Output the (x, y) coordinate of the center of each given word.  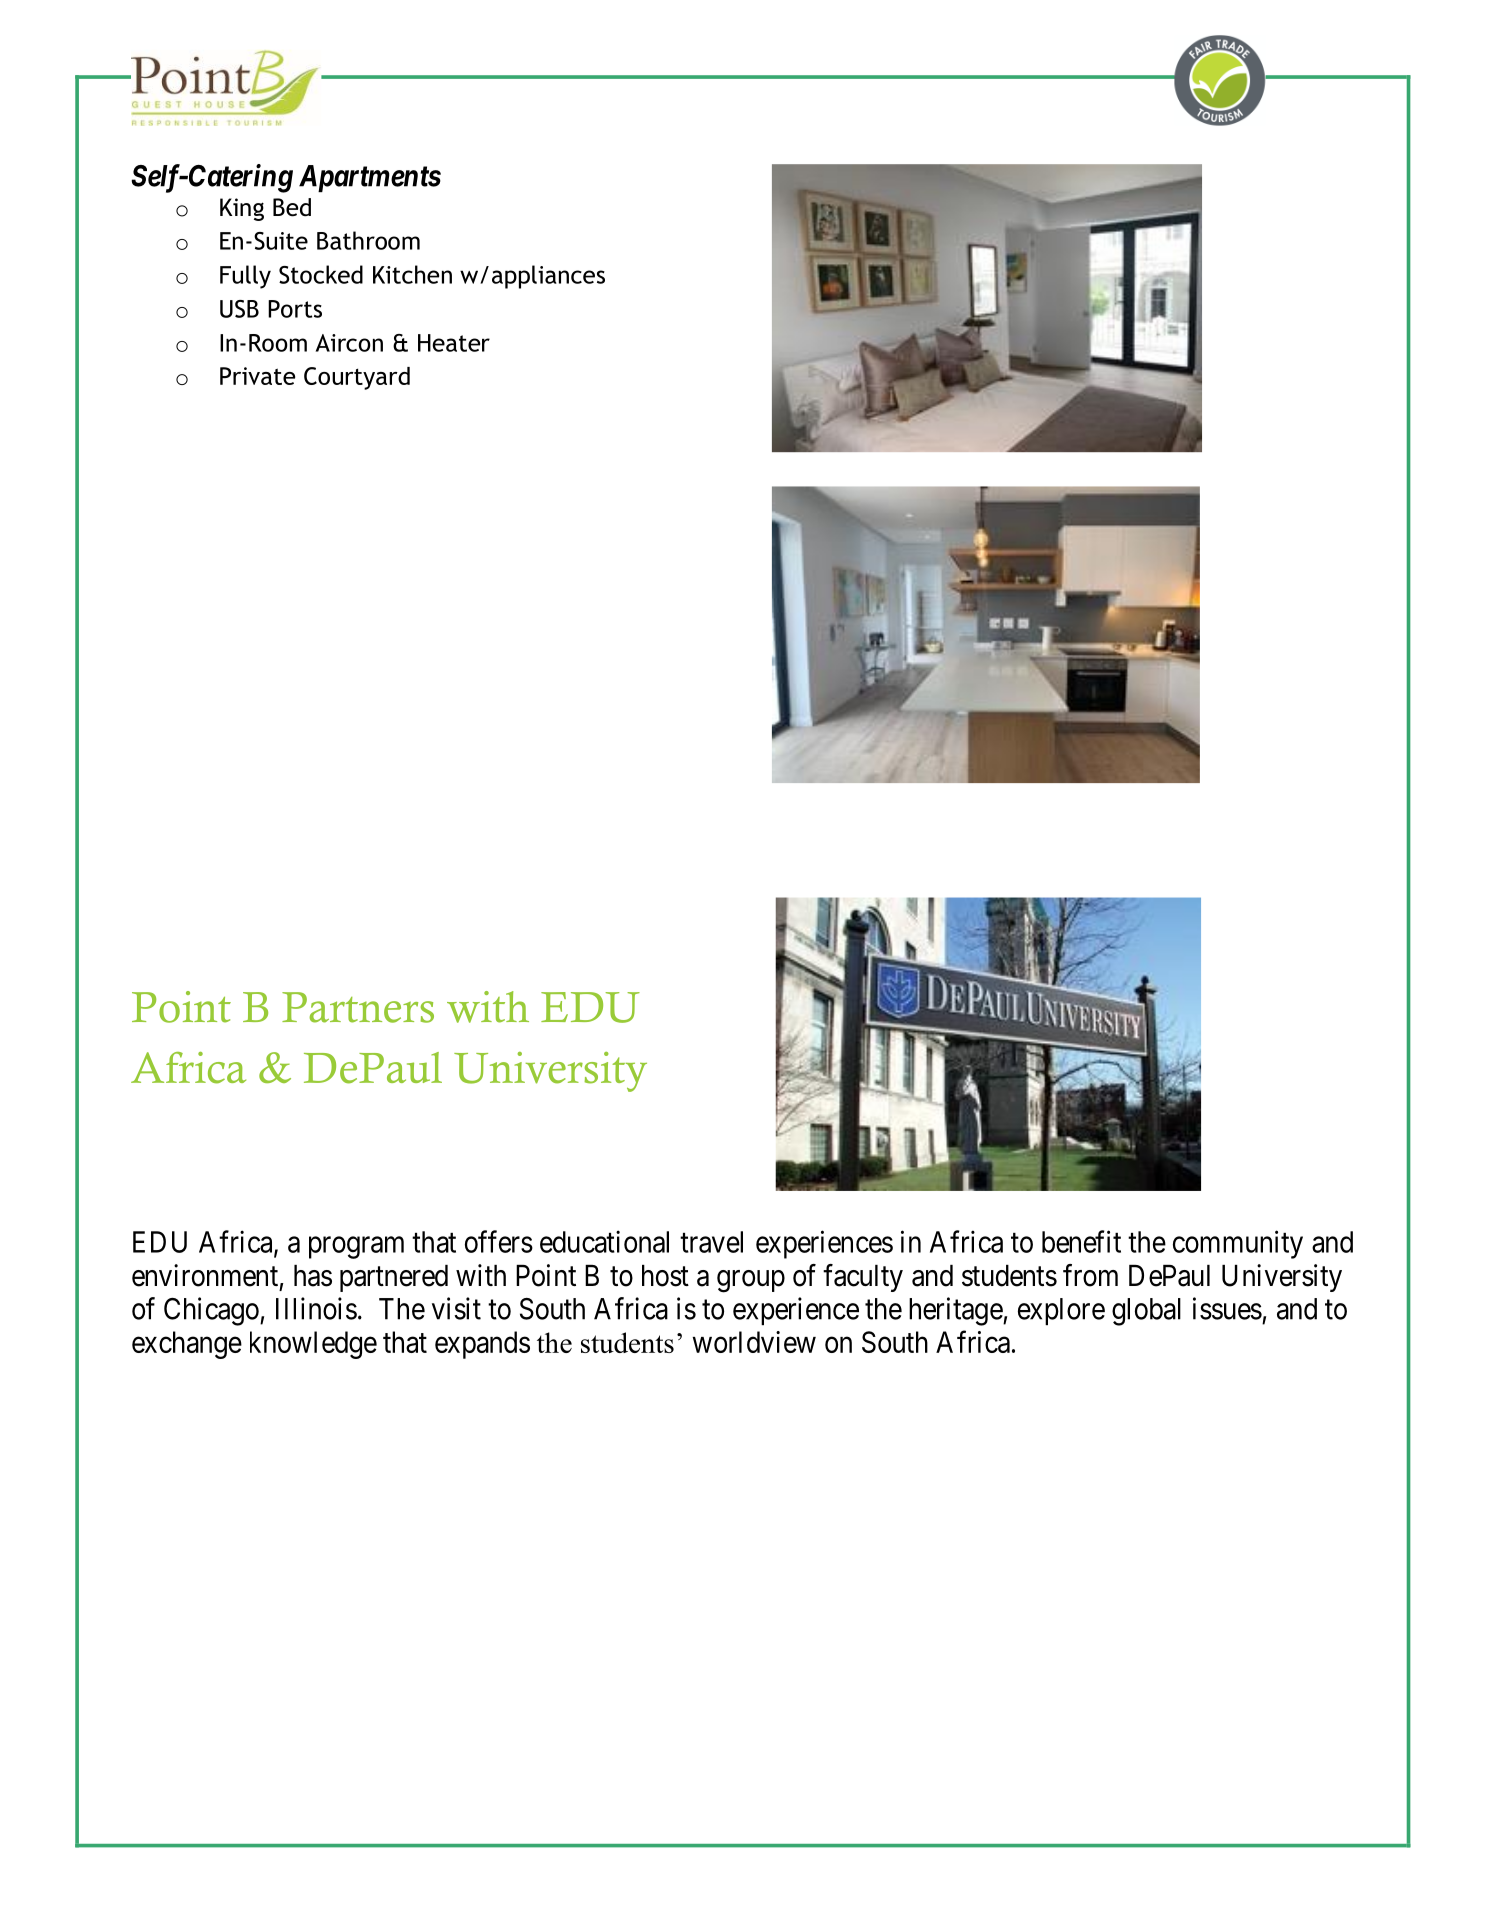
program (356, 1248)
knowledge (313, 1345)
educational (604, 1241)
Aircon (349, 343)
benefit (1081, 1241)
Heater (454, 343)
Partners (358, 1007)
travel (711, 1242)
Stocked (321, 274)
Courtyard (357, 378)
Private (257, 376)
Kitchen (412, 274)
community (1238, 1244)
